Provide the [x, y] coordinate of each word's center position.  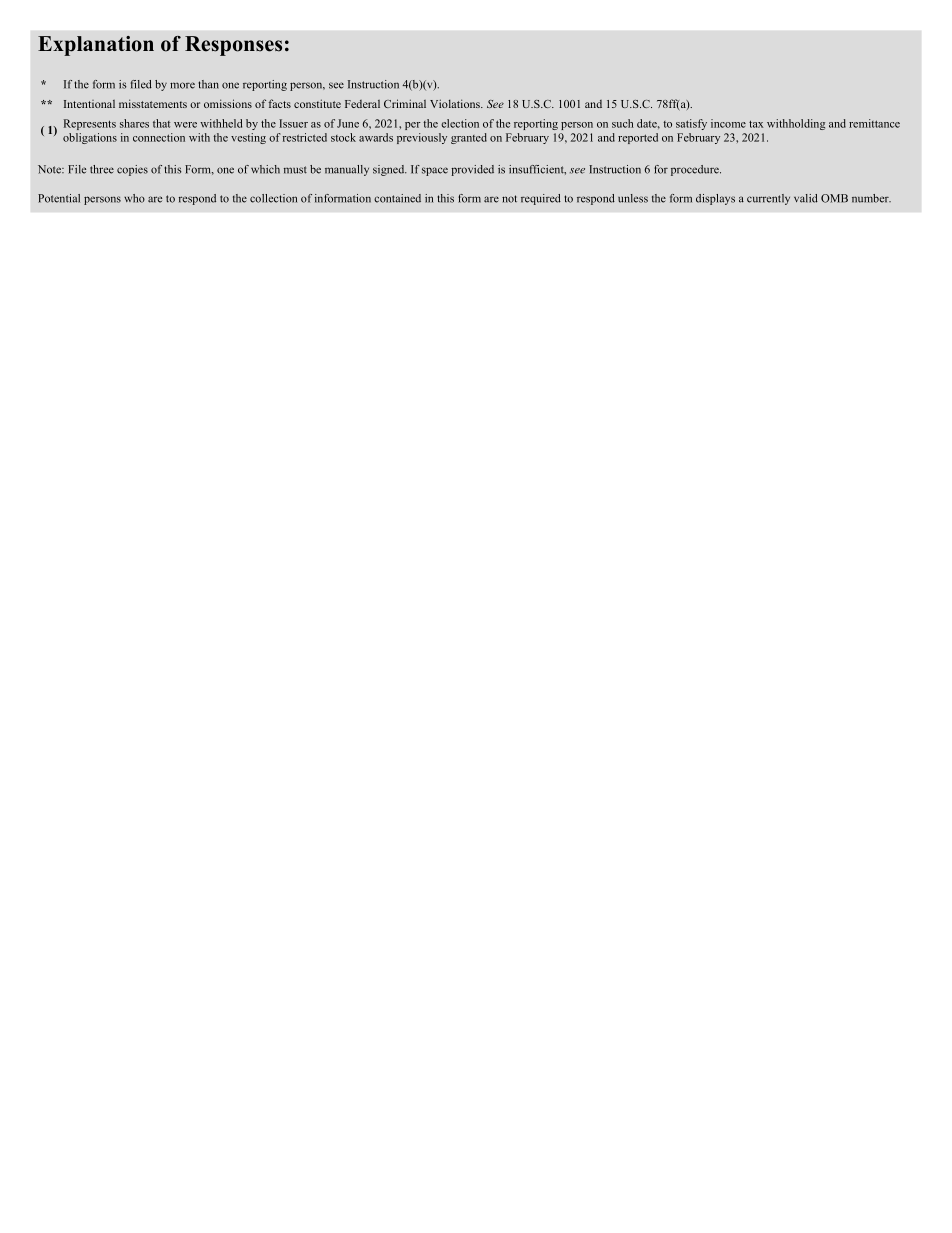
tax [756, 124]
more [182, 85]
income [728, 123]
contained [397, 198]
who [134, 198]
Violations [456, 103]
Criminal [405, 103]
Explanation [96, 46]
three [102, 169]
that [161, 123]
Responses [233, 46]
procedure [696, 170]
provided [472, 170]
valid [806, 198]
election [460, 123]
